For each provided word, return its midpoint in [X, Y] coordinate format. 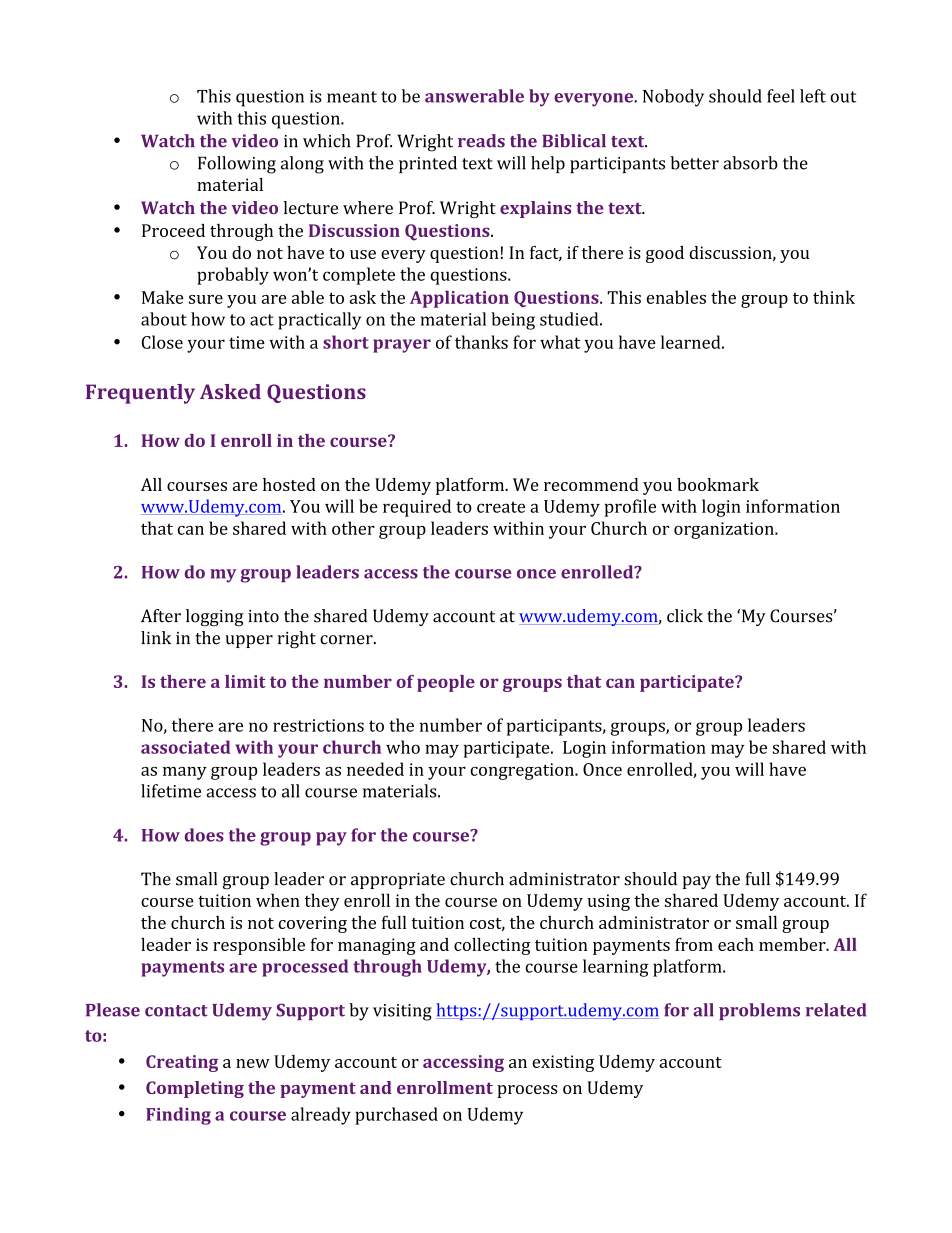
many [185, 773]
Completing [195, 1089]
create [501, 507]
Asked [230, 391]
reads [481, 141]
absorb [750, 163]
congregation [523, 771]
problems [759, 1011]
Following [237, 165]
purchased [396, 1116]
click [685, 616]
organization [725, 530]
